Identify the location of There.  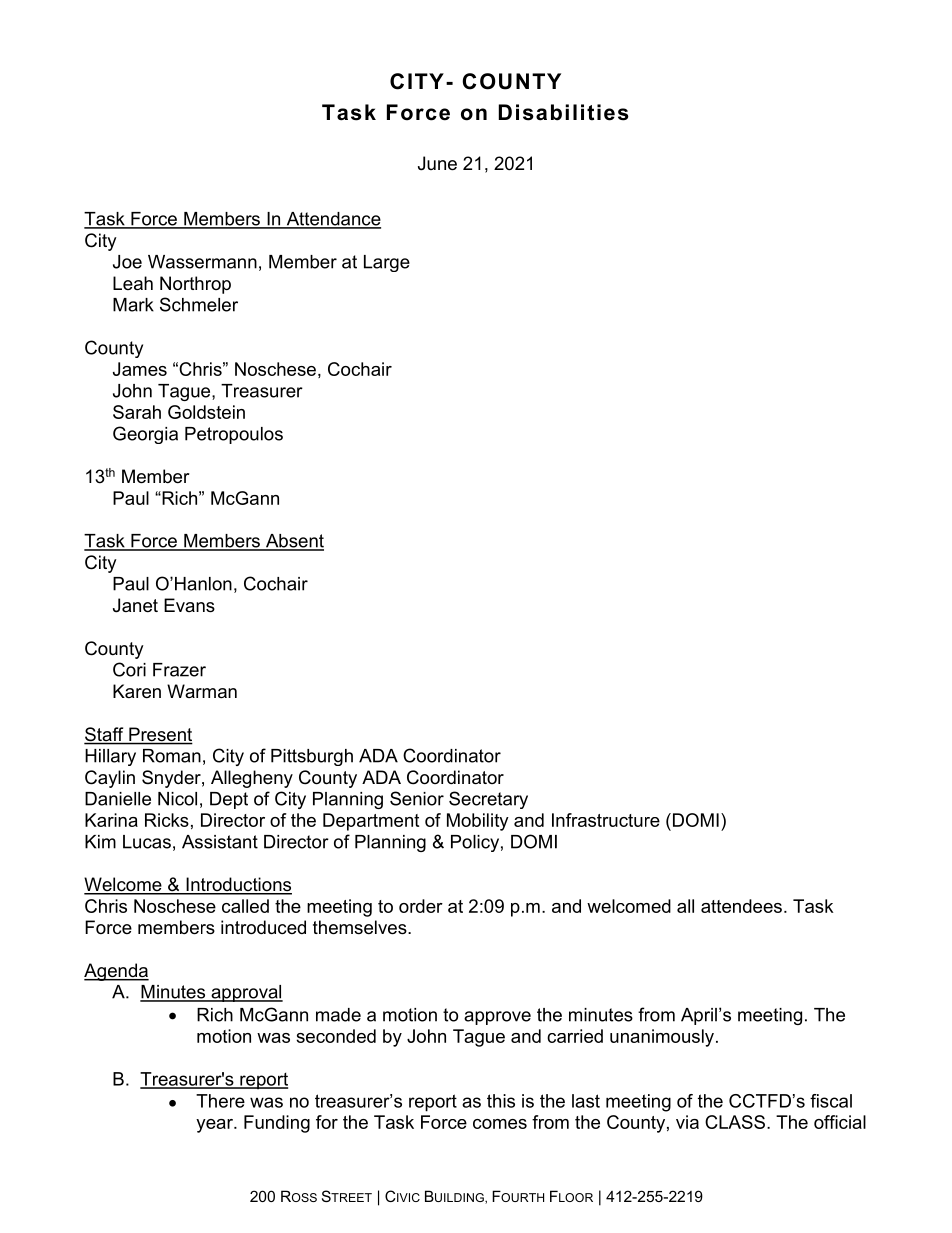
(220, 1101).
